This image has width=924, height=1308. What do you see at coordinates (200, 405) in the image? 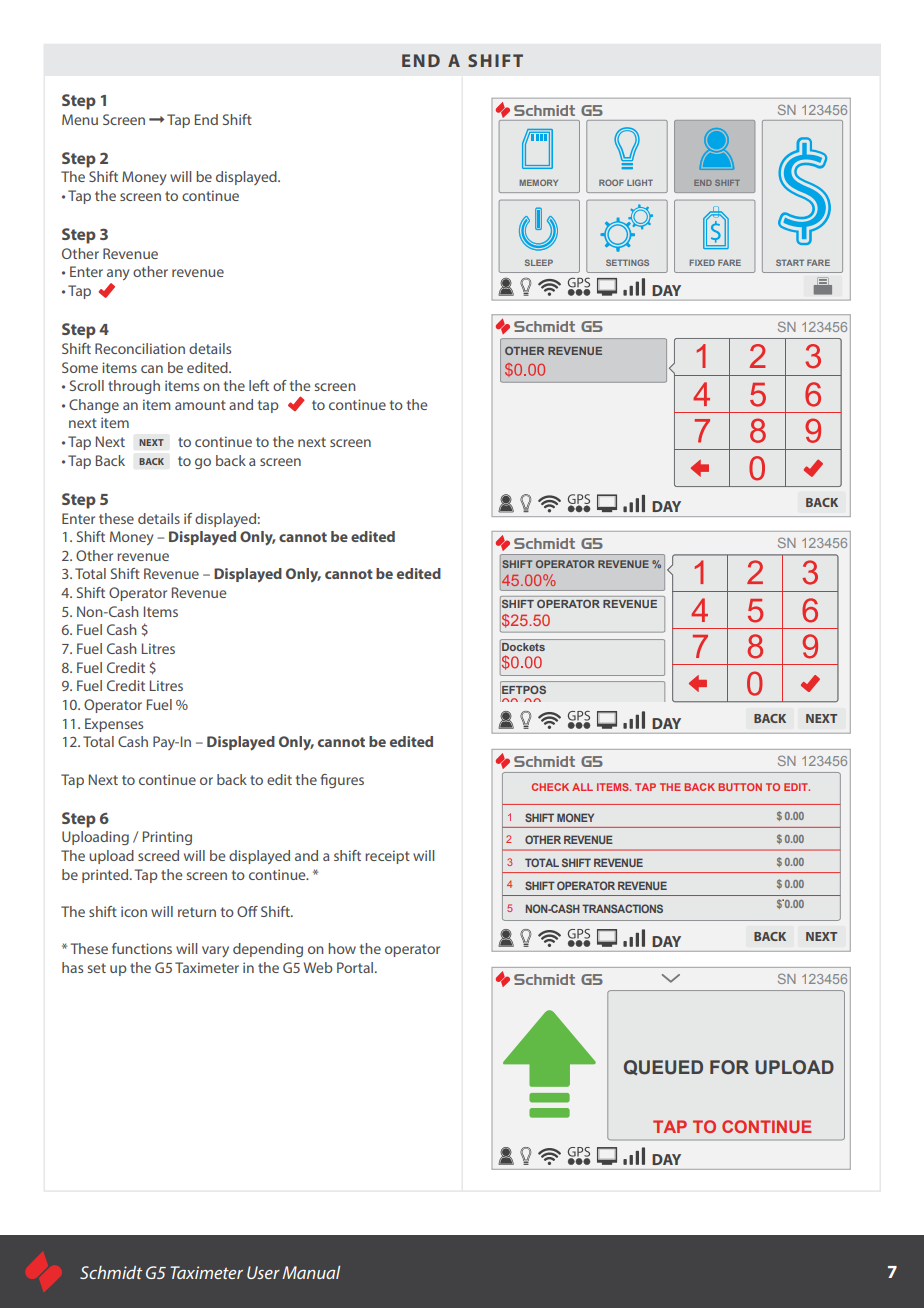
I see `amount` at bounding box center [200, 405].
